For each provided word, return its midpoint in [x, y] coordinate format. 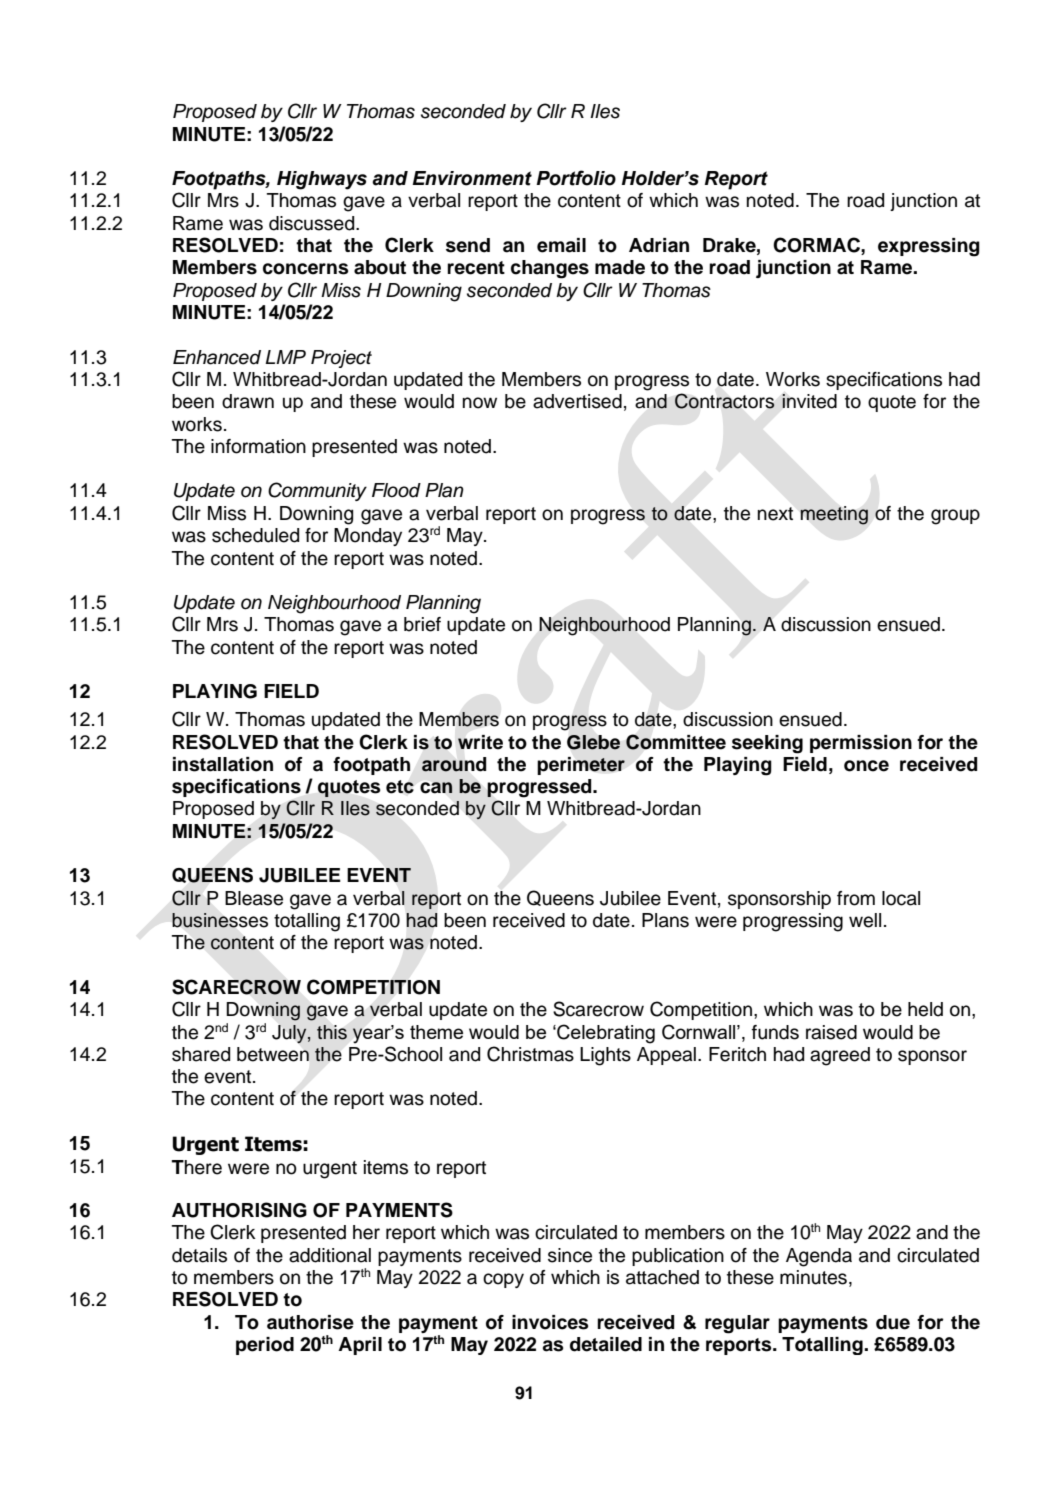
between [273, 1054]
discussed [313, 223]
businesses [220, 920]
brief [422, 624]
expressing [929, 247]
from [856, 898]
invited [809, 401]
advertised [577, 401]
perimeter [581, 766]
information [258, 446]
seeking [767, 744]
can [436, 787]
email [561, 245]
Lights [605, 1056]
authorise [310, 1322]
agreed [840, 1056]
